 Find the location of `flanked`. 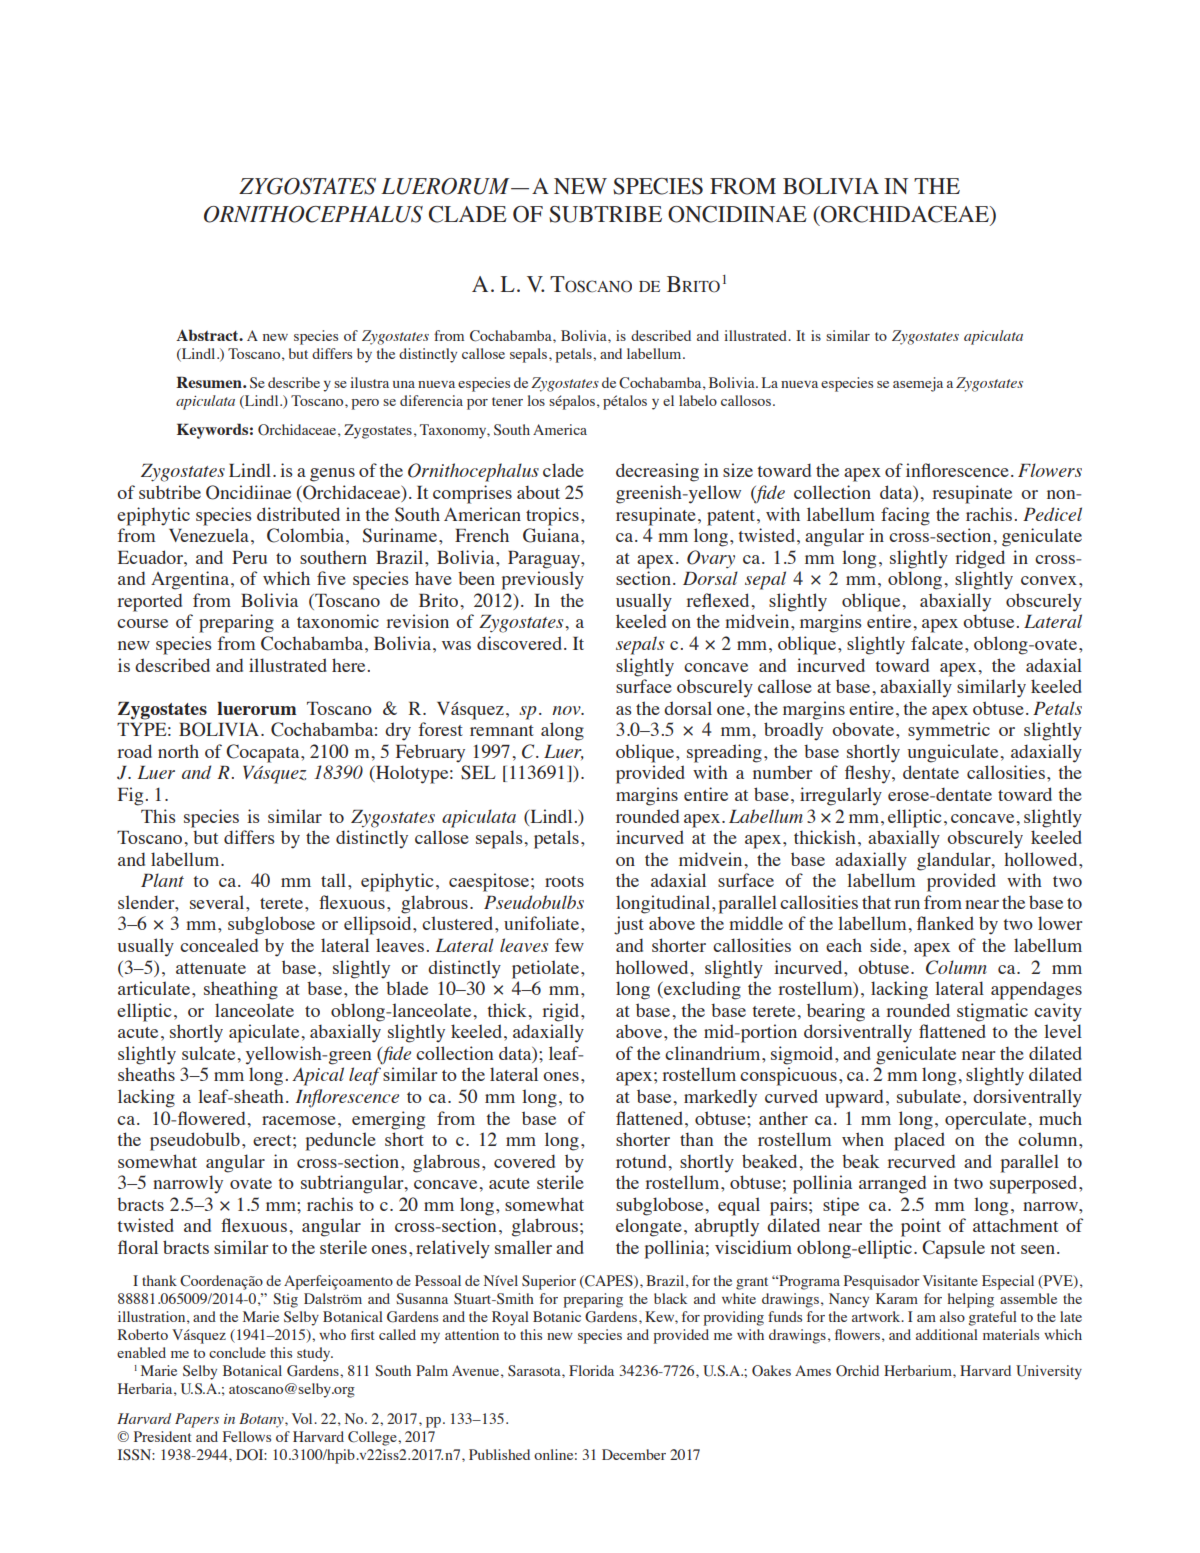

flanked is located at coordinates (945, 923).
